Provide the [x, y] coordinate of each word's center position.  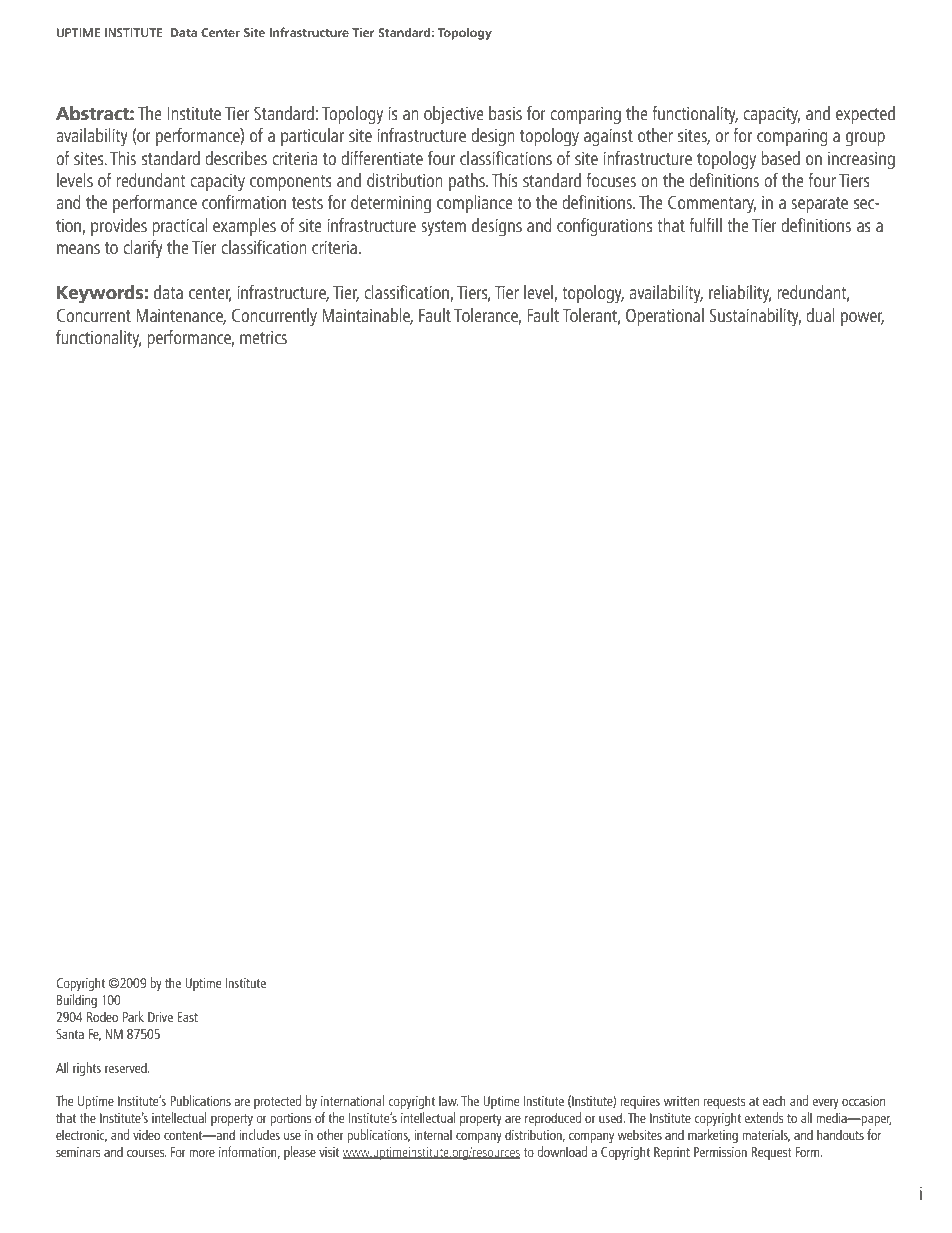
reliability [740, 294]
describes [236, 158]
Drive [160, 1017]
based [780, 158]
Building [77, 1001]
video [146, 1134]
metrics [263, 337]
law [449, 1100]
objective [454, 115]
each [774, 1100]
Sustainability [755, 317]
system [443, 228]
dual [820, 315]
